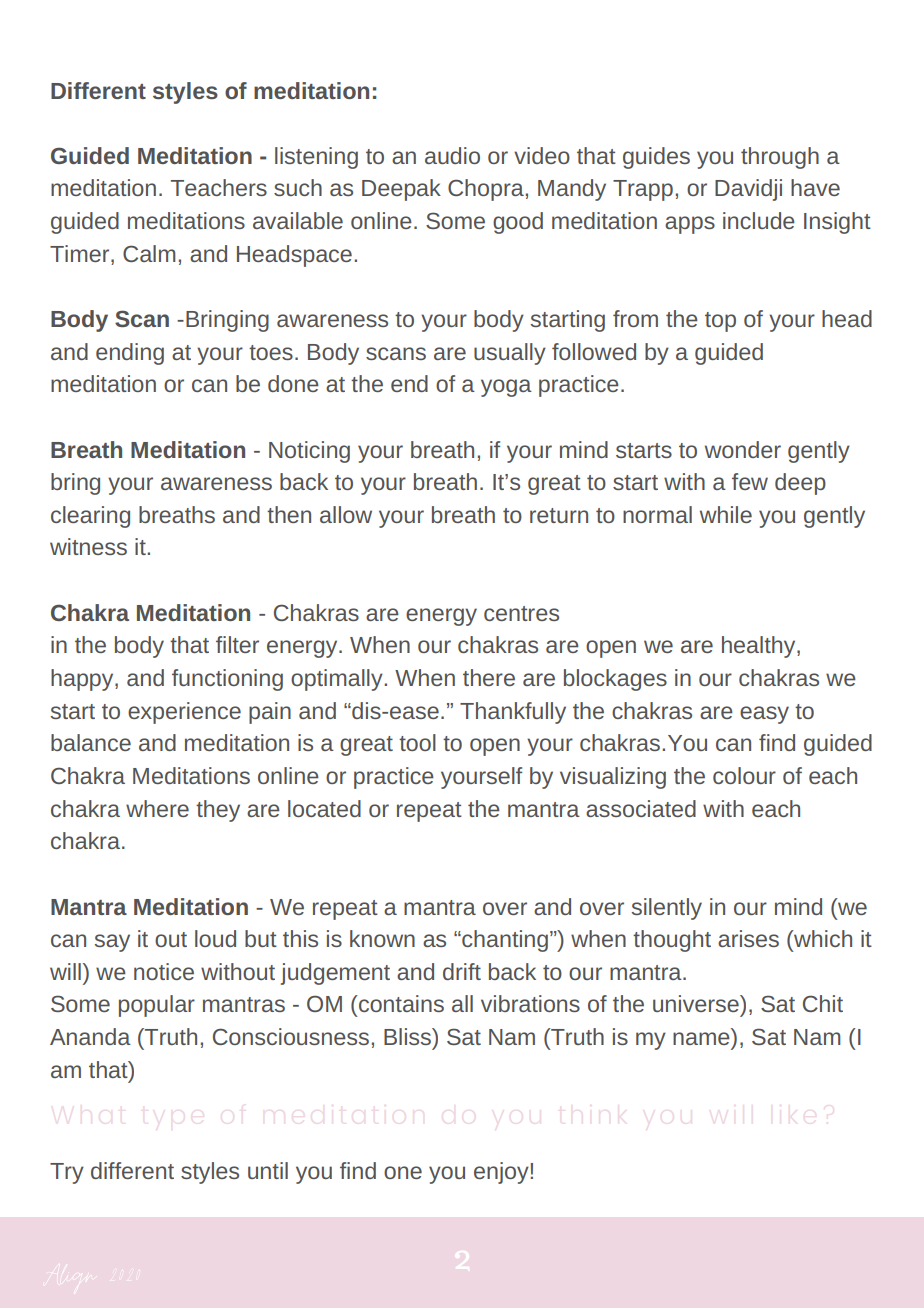 Image resolution: width=924 pixels, height=1308 pixels. Describe the element at coordinates (157, 808) in the document. I see `where` at that location.
